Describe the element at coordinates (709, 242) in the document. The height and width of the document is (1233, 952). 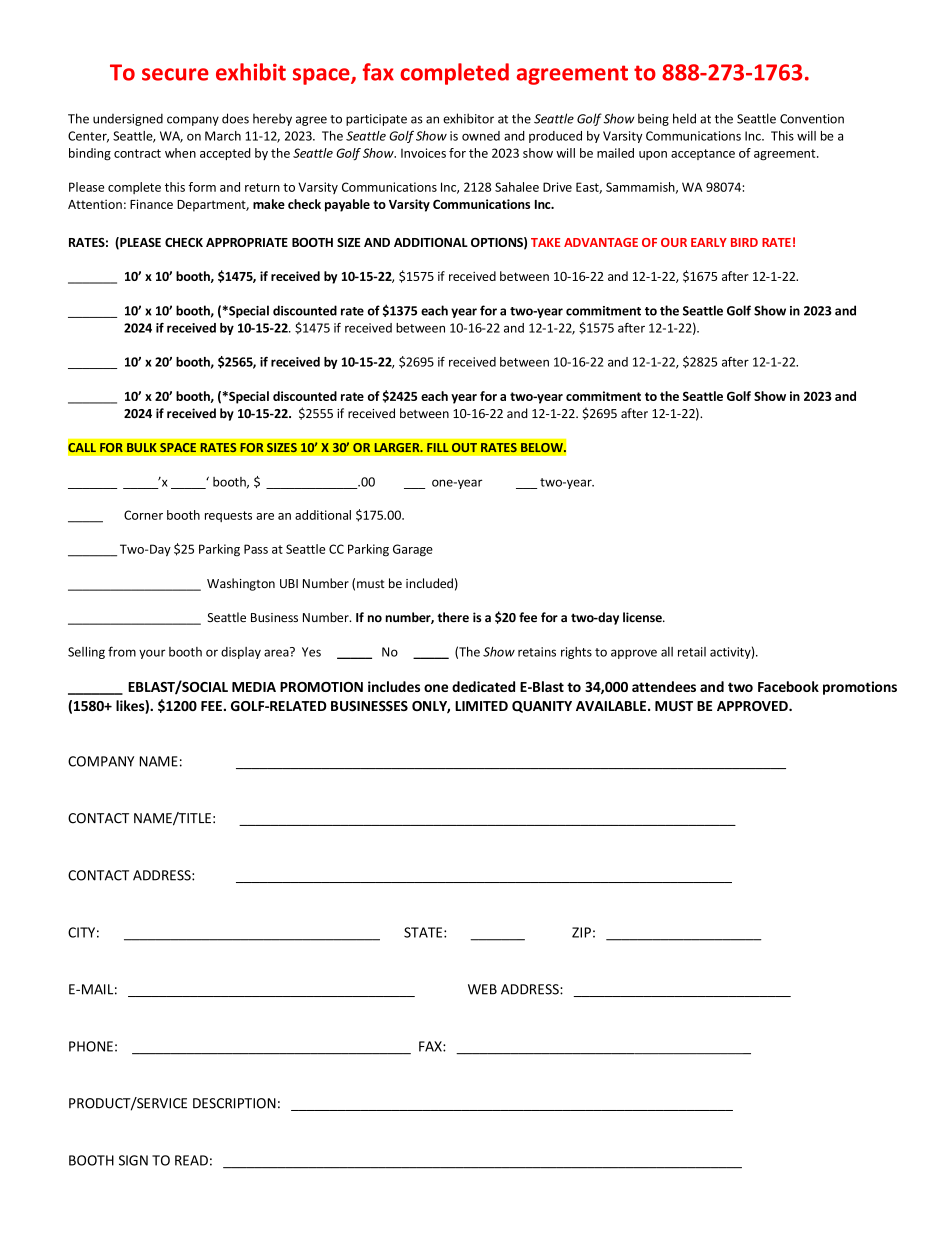
I see `EARLY` at that location.
